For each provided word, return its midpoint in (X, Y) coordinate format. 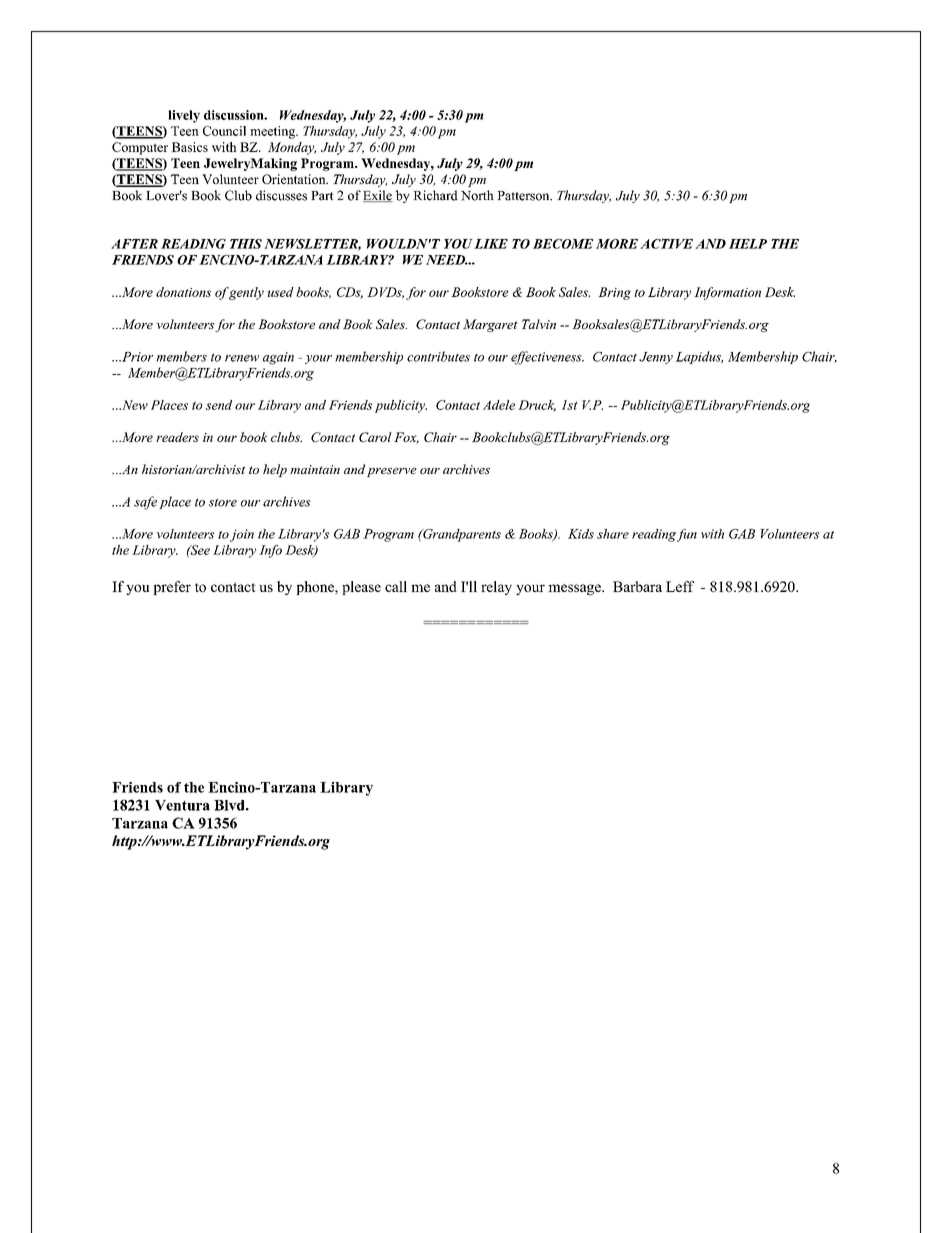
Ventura (182, 805)
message (575, 589)
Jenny (656, 358)
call (396, 586)
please (361, 588)
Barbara (637, 586)
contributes (438, 356)
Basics (189, 147)
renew (242, 358)
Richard (435, 195)
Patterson (524, 196)
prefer (172, 588)
